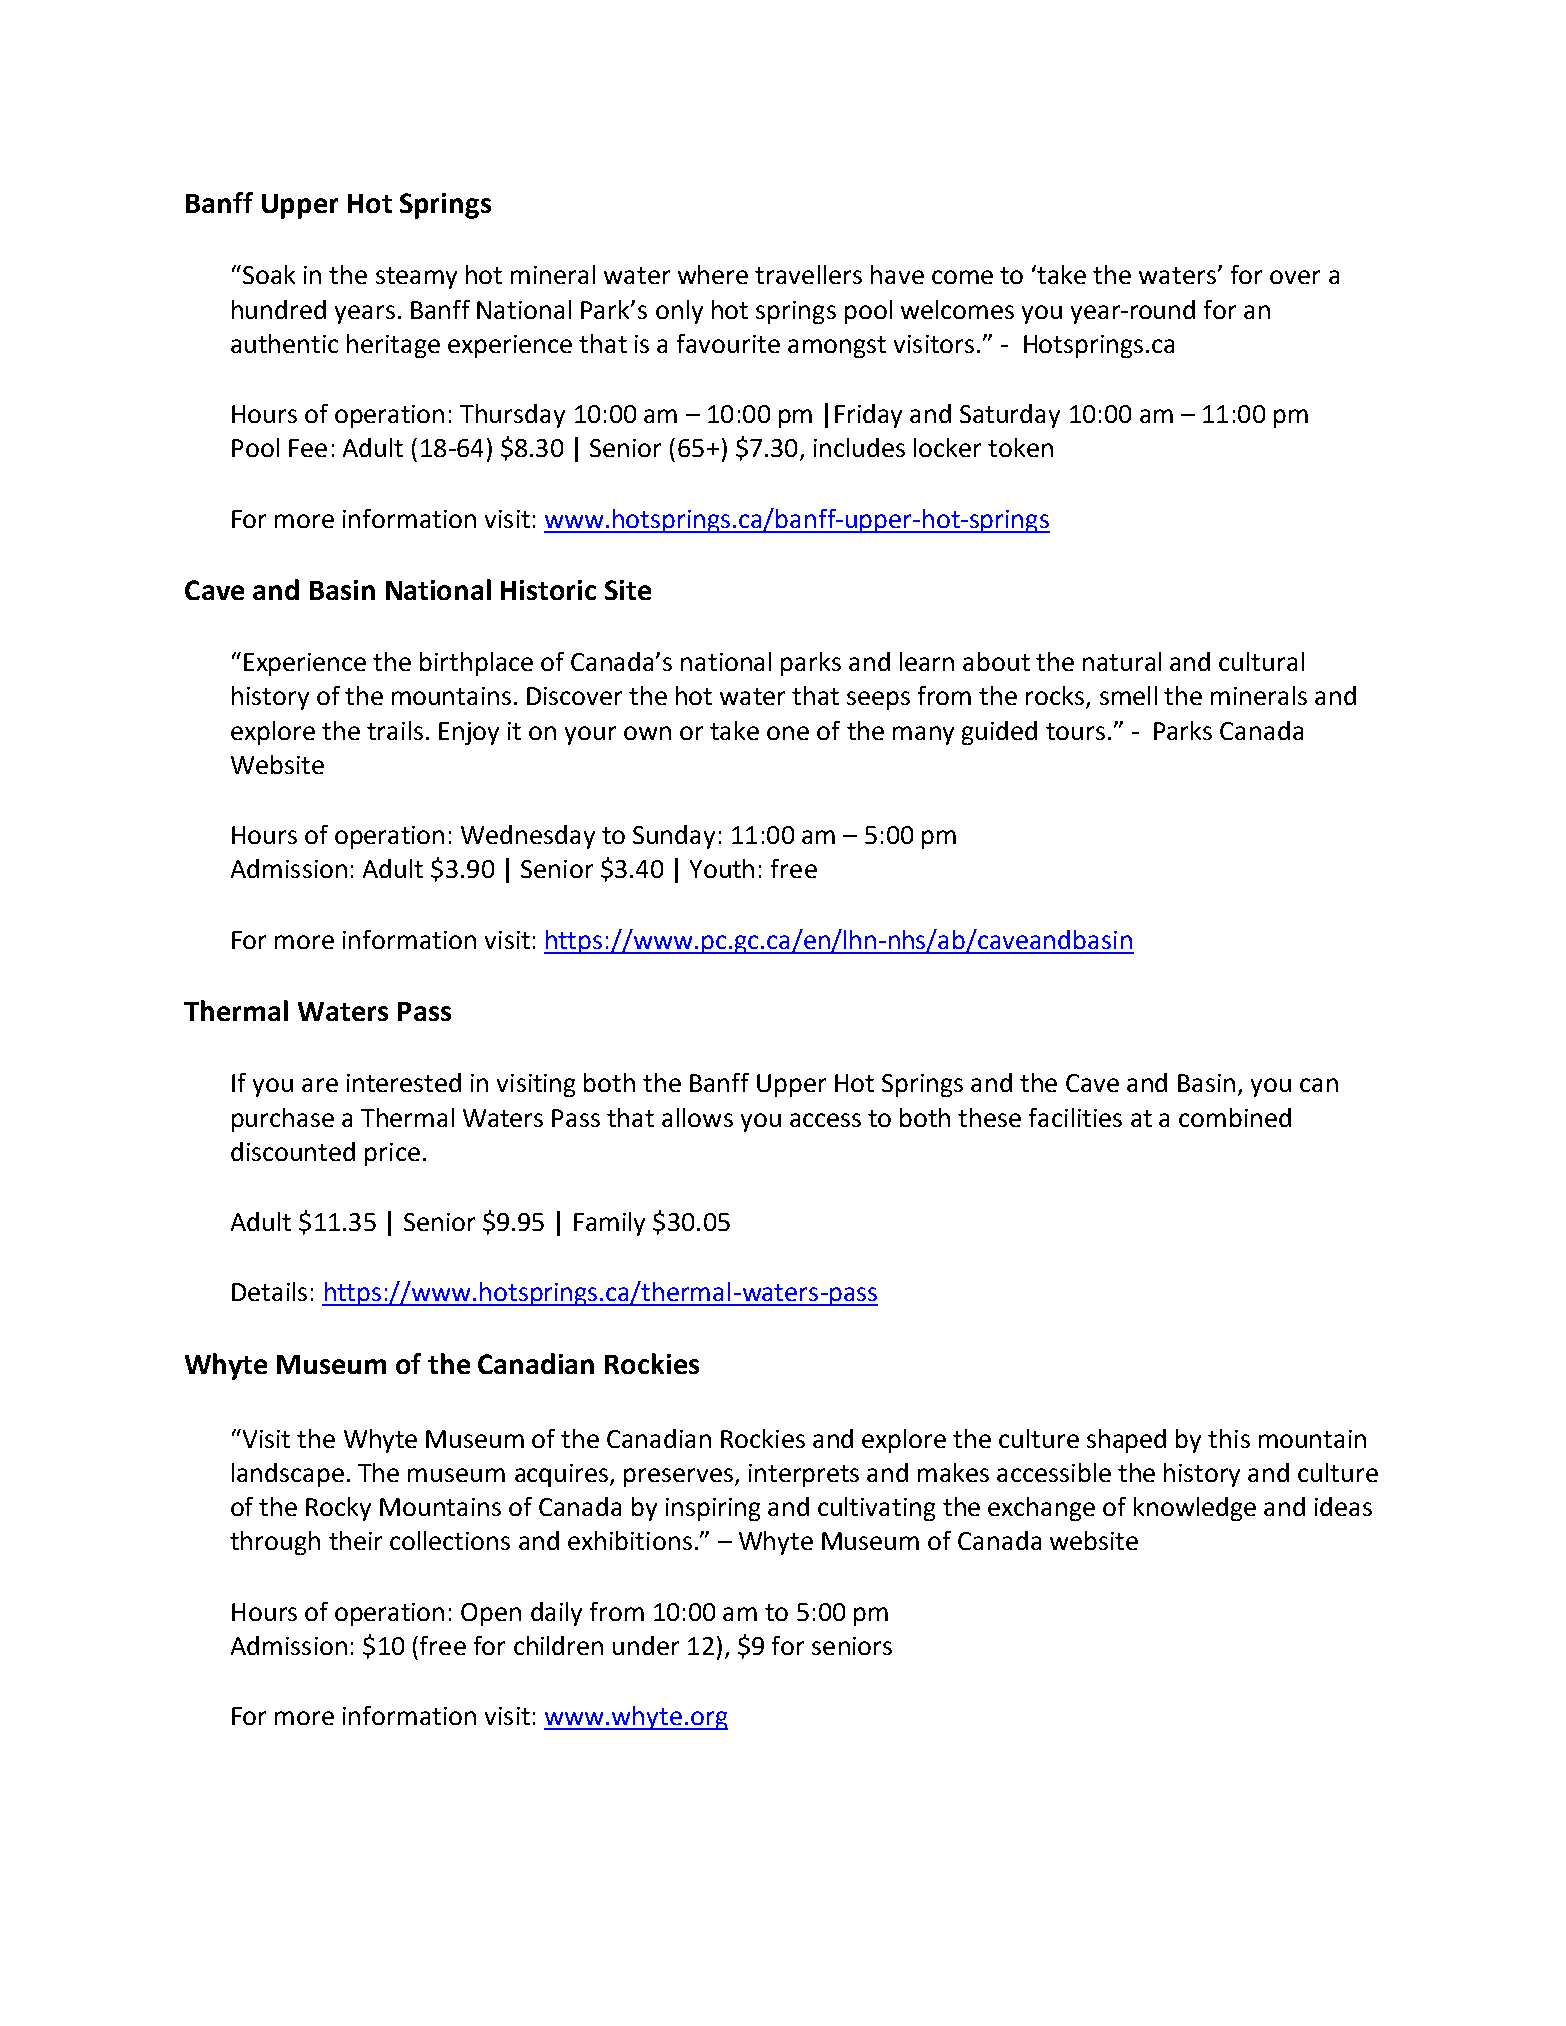 The image size is (1566, 2026). Describe the element at coordinates (1010, 416) in the page. I see `Saturday` at that location.
